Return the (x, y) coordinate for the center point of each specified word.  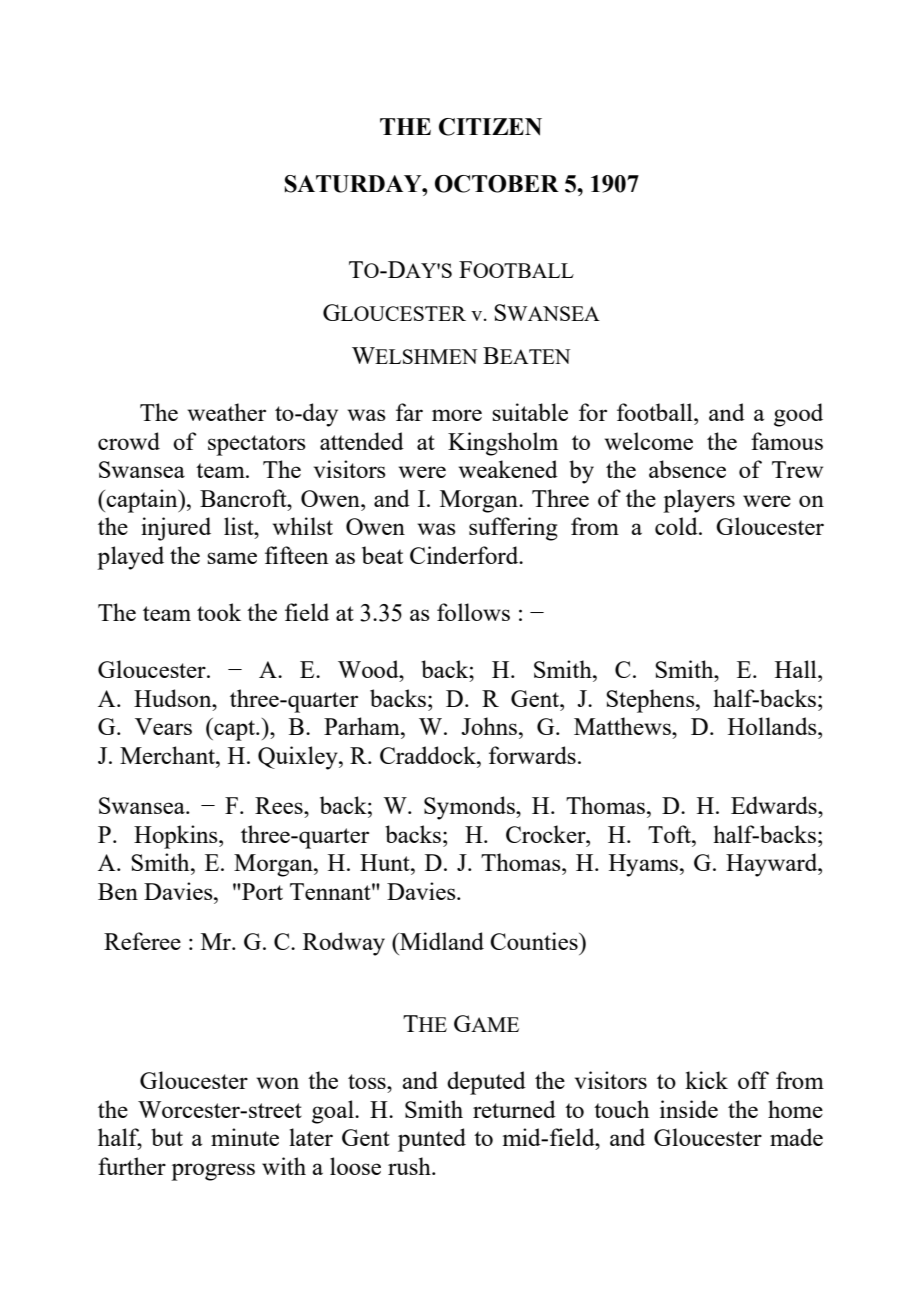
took (219, 612)
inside (689, 1109)
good (798, 415)
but (167, 1137)
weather (227, 412)
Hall (797, 669)
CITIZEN (490, 127)
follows (473, 612)
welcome (649, 441)
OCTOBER (497, 184)
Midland (441, 941)
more (457, 415)
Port (261, 891)
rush (410, 1166)
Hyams (643, 865)
